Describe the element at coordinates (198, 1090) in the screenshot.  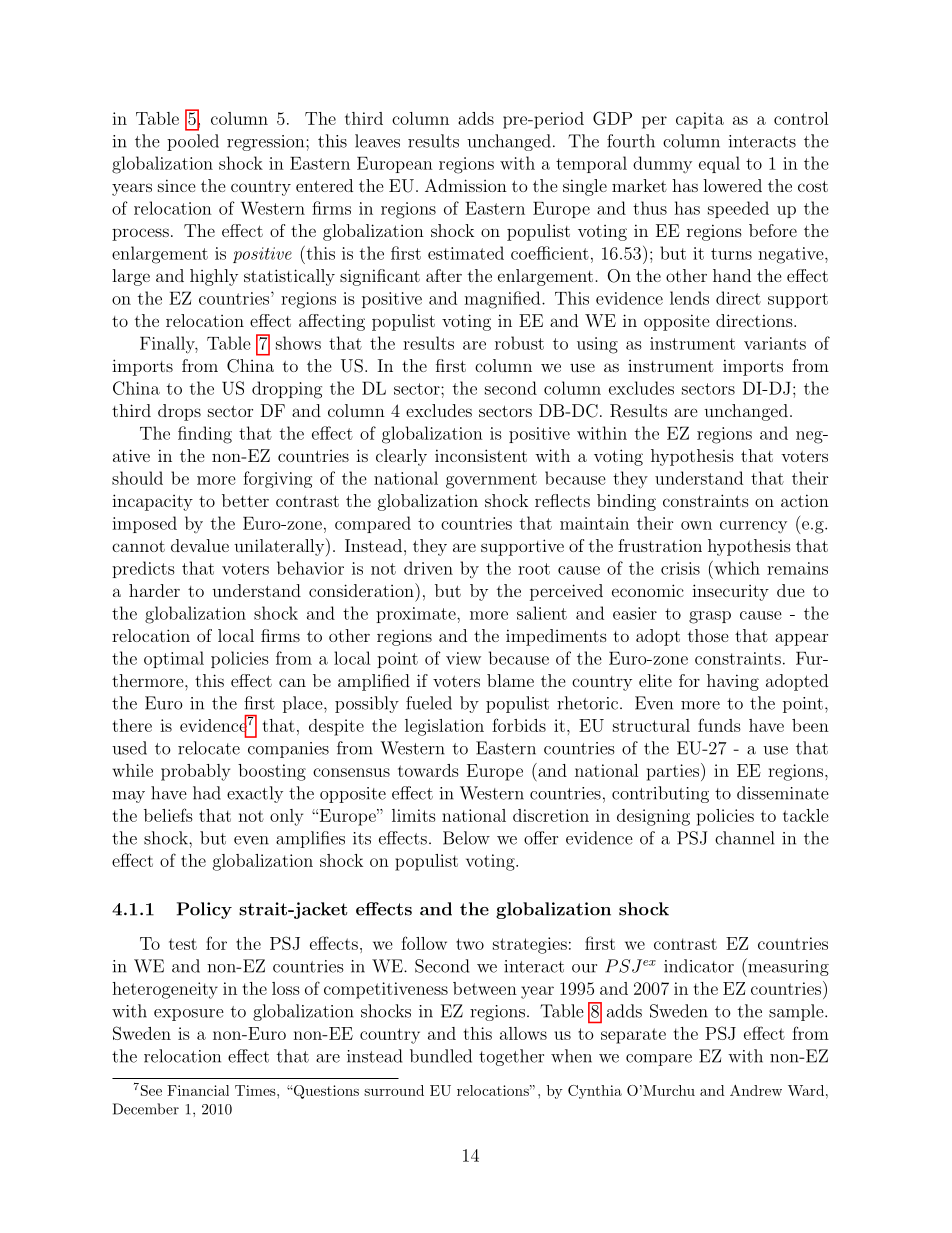
I see `Financial` at that location.
